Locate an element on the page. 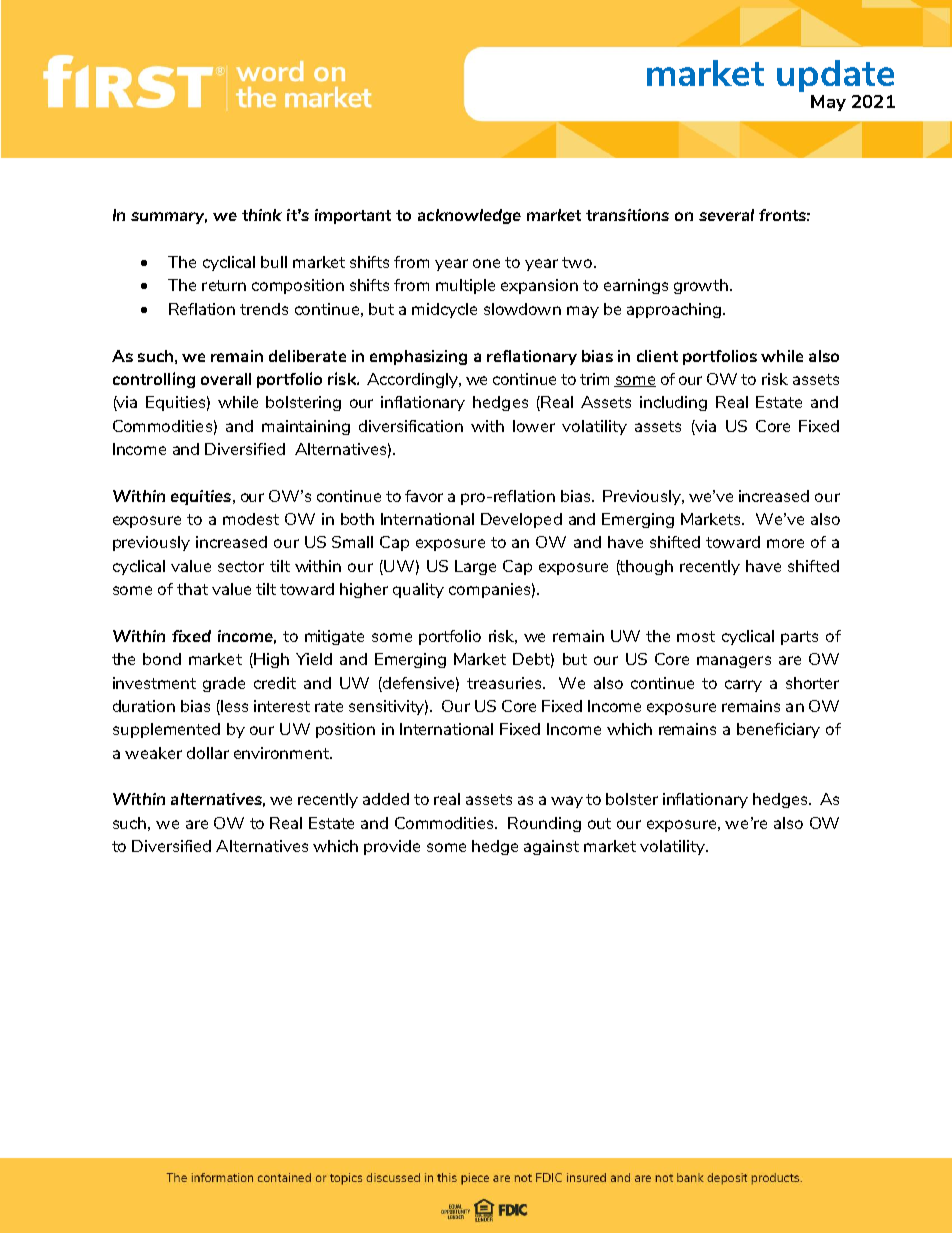 This image has height=1233, width=952. including is located at coordinates (673, 403).
